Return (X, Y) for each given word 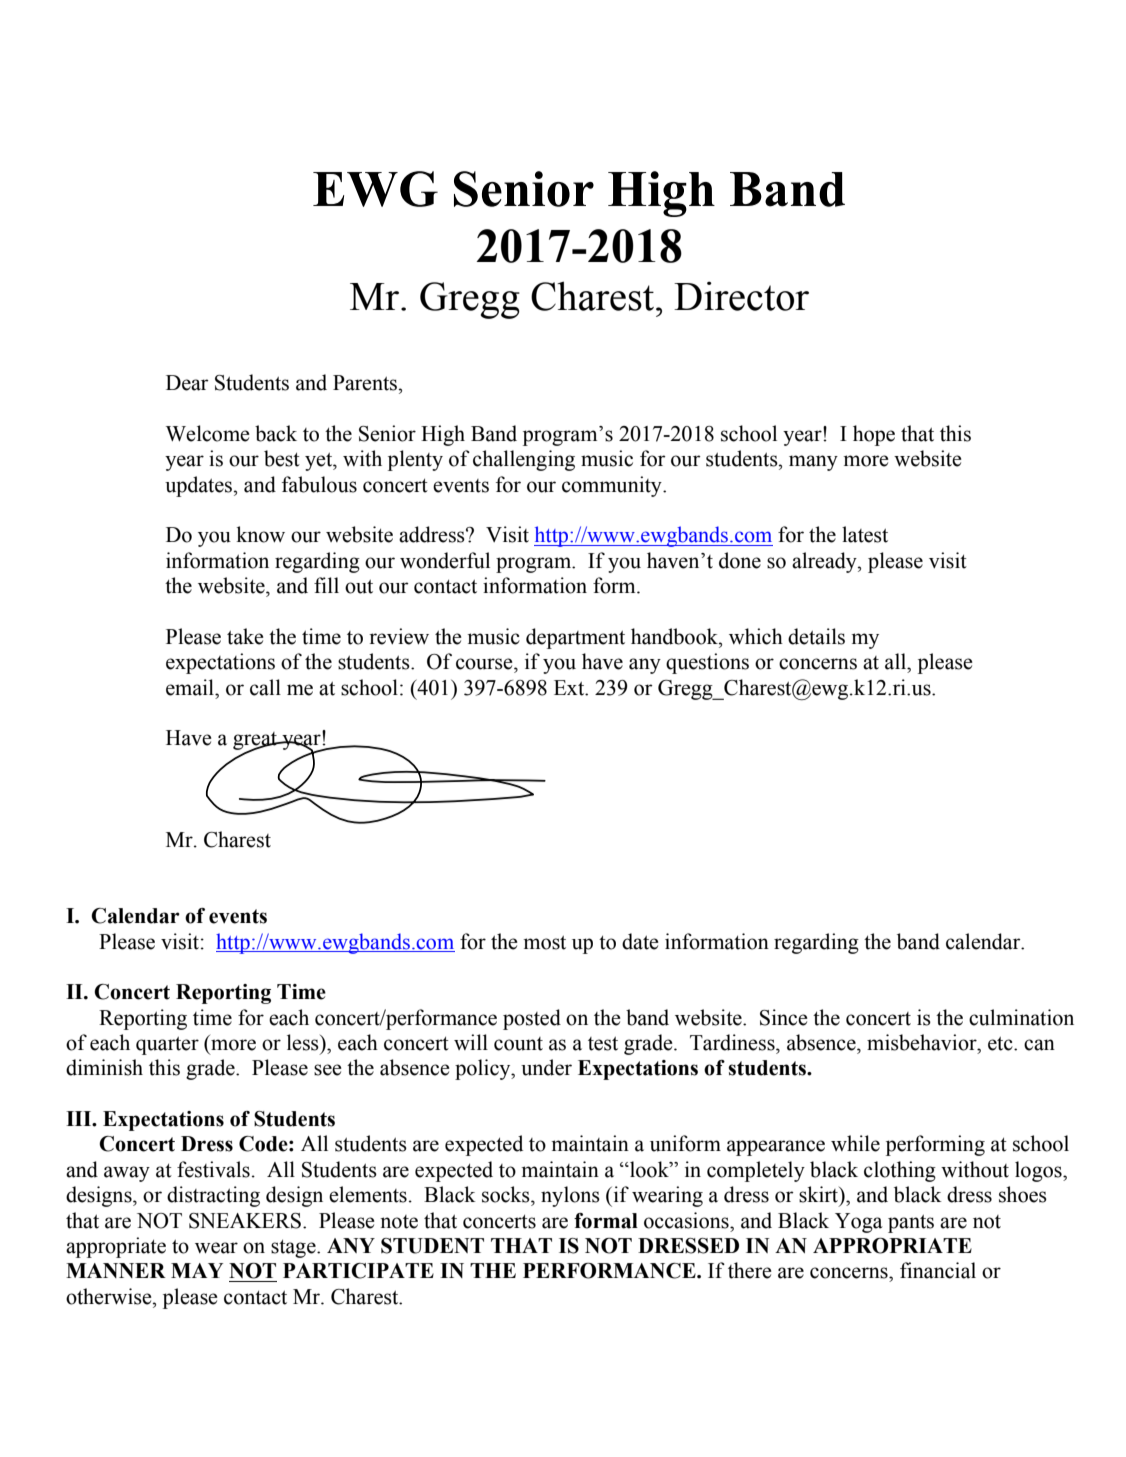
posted (532, 1019)
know (260, 534)
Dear (187, 383)
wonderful (445, 560)
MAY (197, 1270)
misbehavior (923, 1042)
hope (874, 435)
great (256, 742)
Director (741, 296)
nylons (570, 1196)
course (485, 664)
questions (707, 663)
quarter (167, 1046)
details (816, 636)
